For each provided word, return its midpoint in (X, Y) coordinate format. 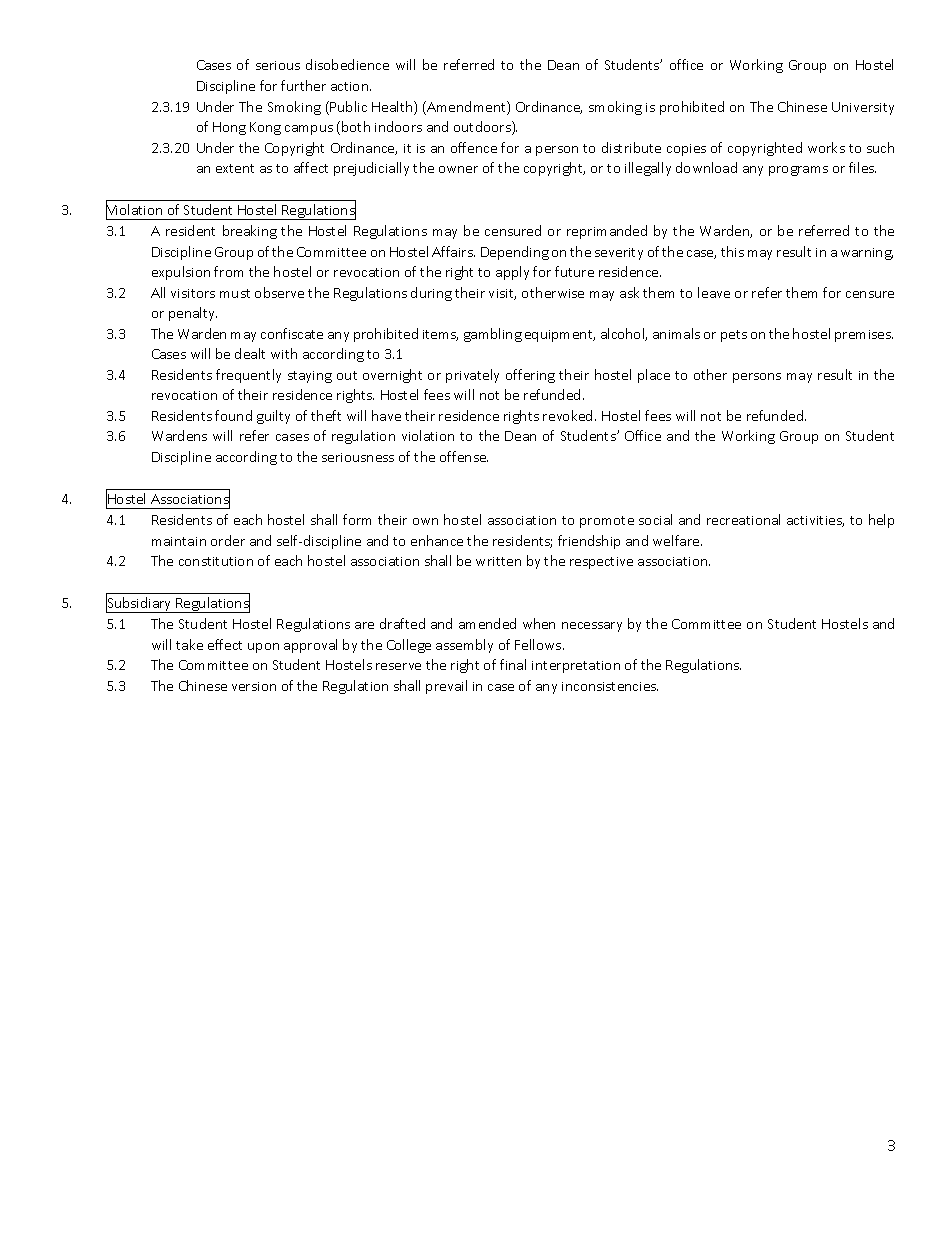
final (513, 664)
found (233, 415)
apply (512, 273)
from (228, 271)
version (254, 686)
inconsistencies (610, 686)
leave (714, 292)
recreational (743, 519)
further (303, 85)
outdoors (483, 128)
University (863, 108)
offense (464, 456)
